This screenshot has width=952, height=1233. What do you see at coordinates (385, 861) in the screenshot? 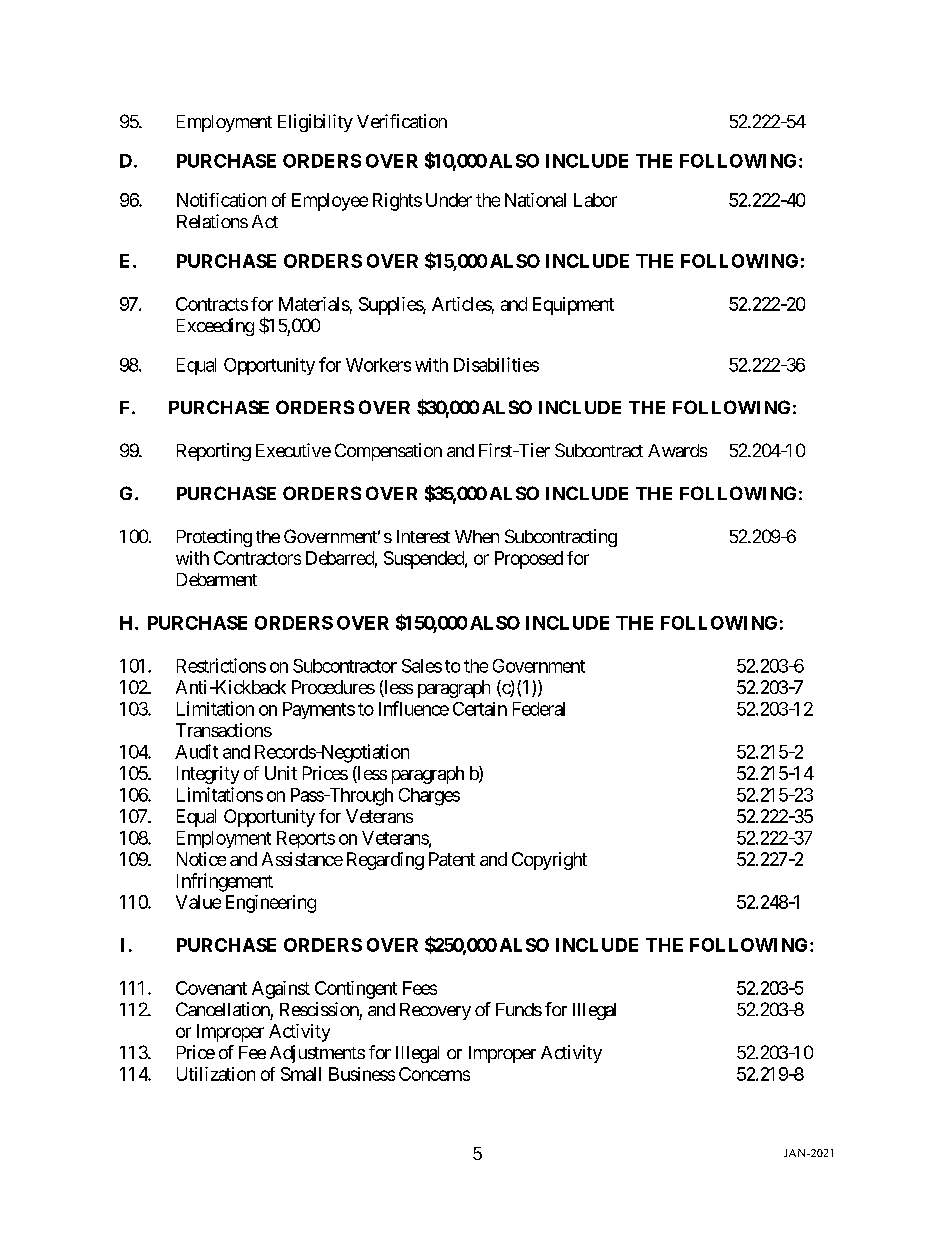
I see `Regarding` at bounding box center [385, 861].
